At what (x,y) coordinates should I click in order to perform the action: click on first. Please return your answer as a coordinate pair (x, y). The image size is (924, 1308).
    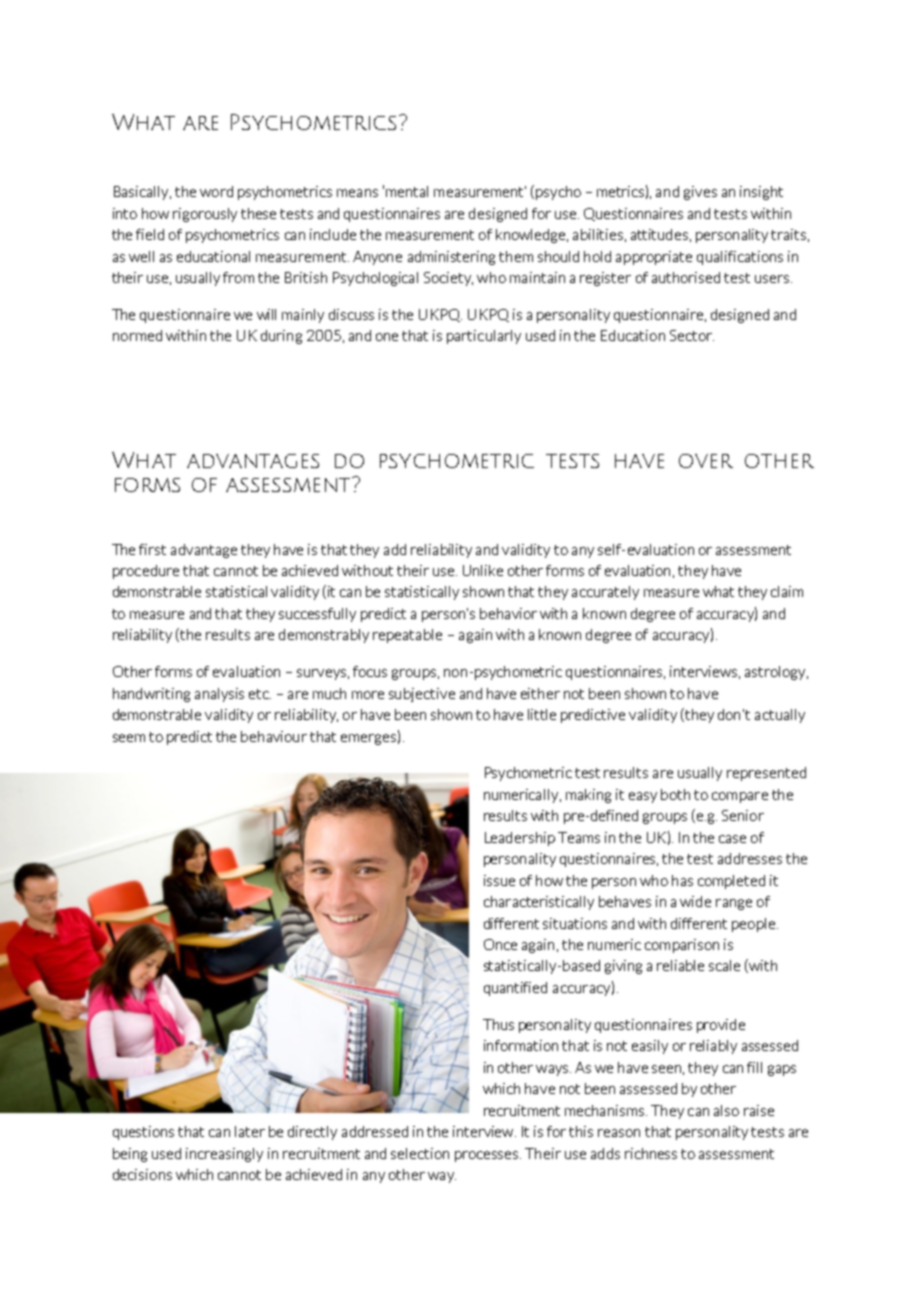
    Looking at the image, I should click on (152, 549).
